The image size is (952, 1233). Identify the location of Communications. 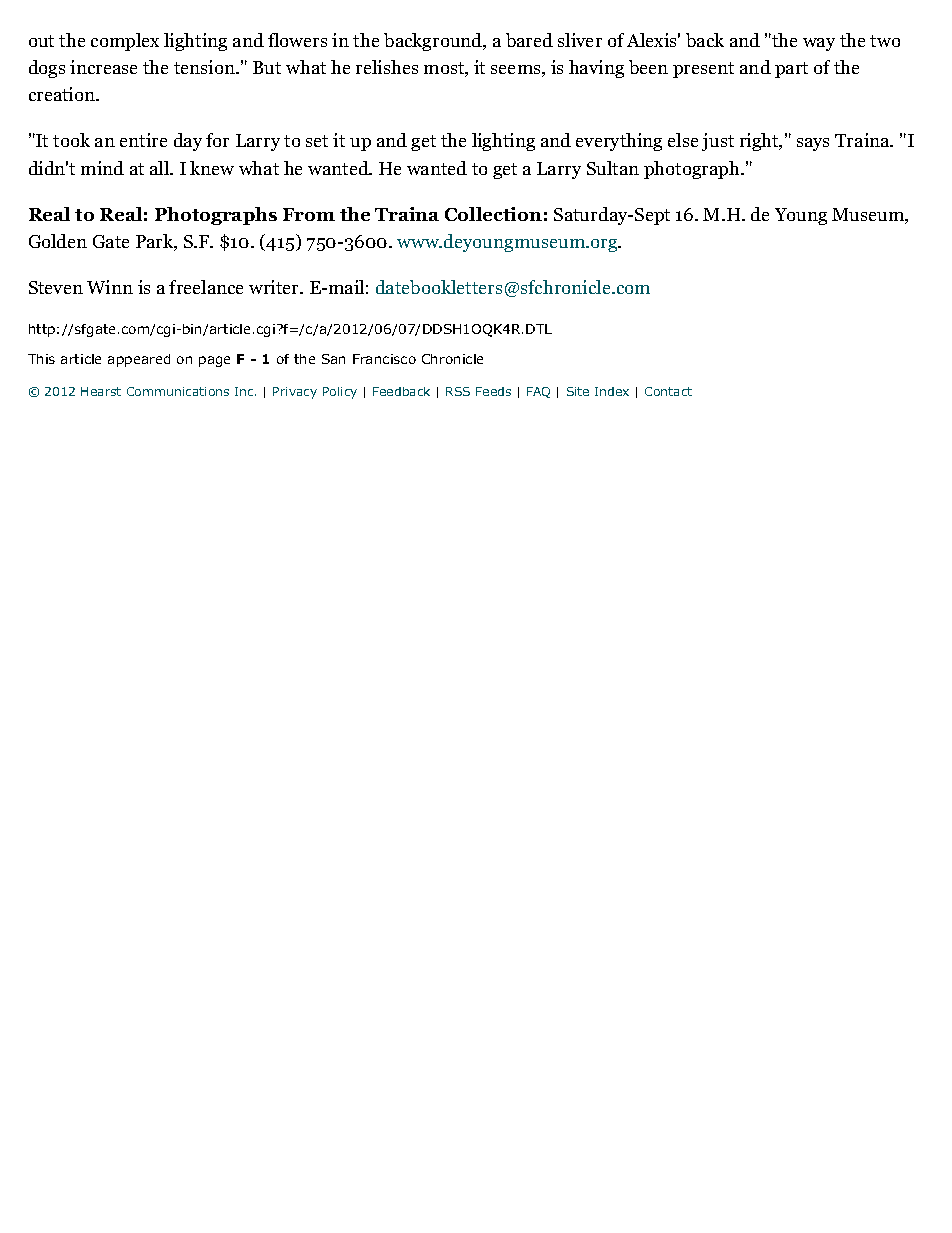
(178, 391).
